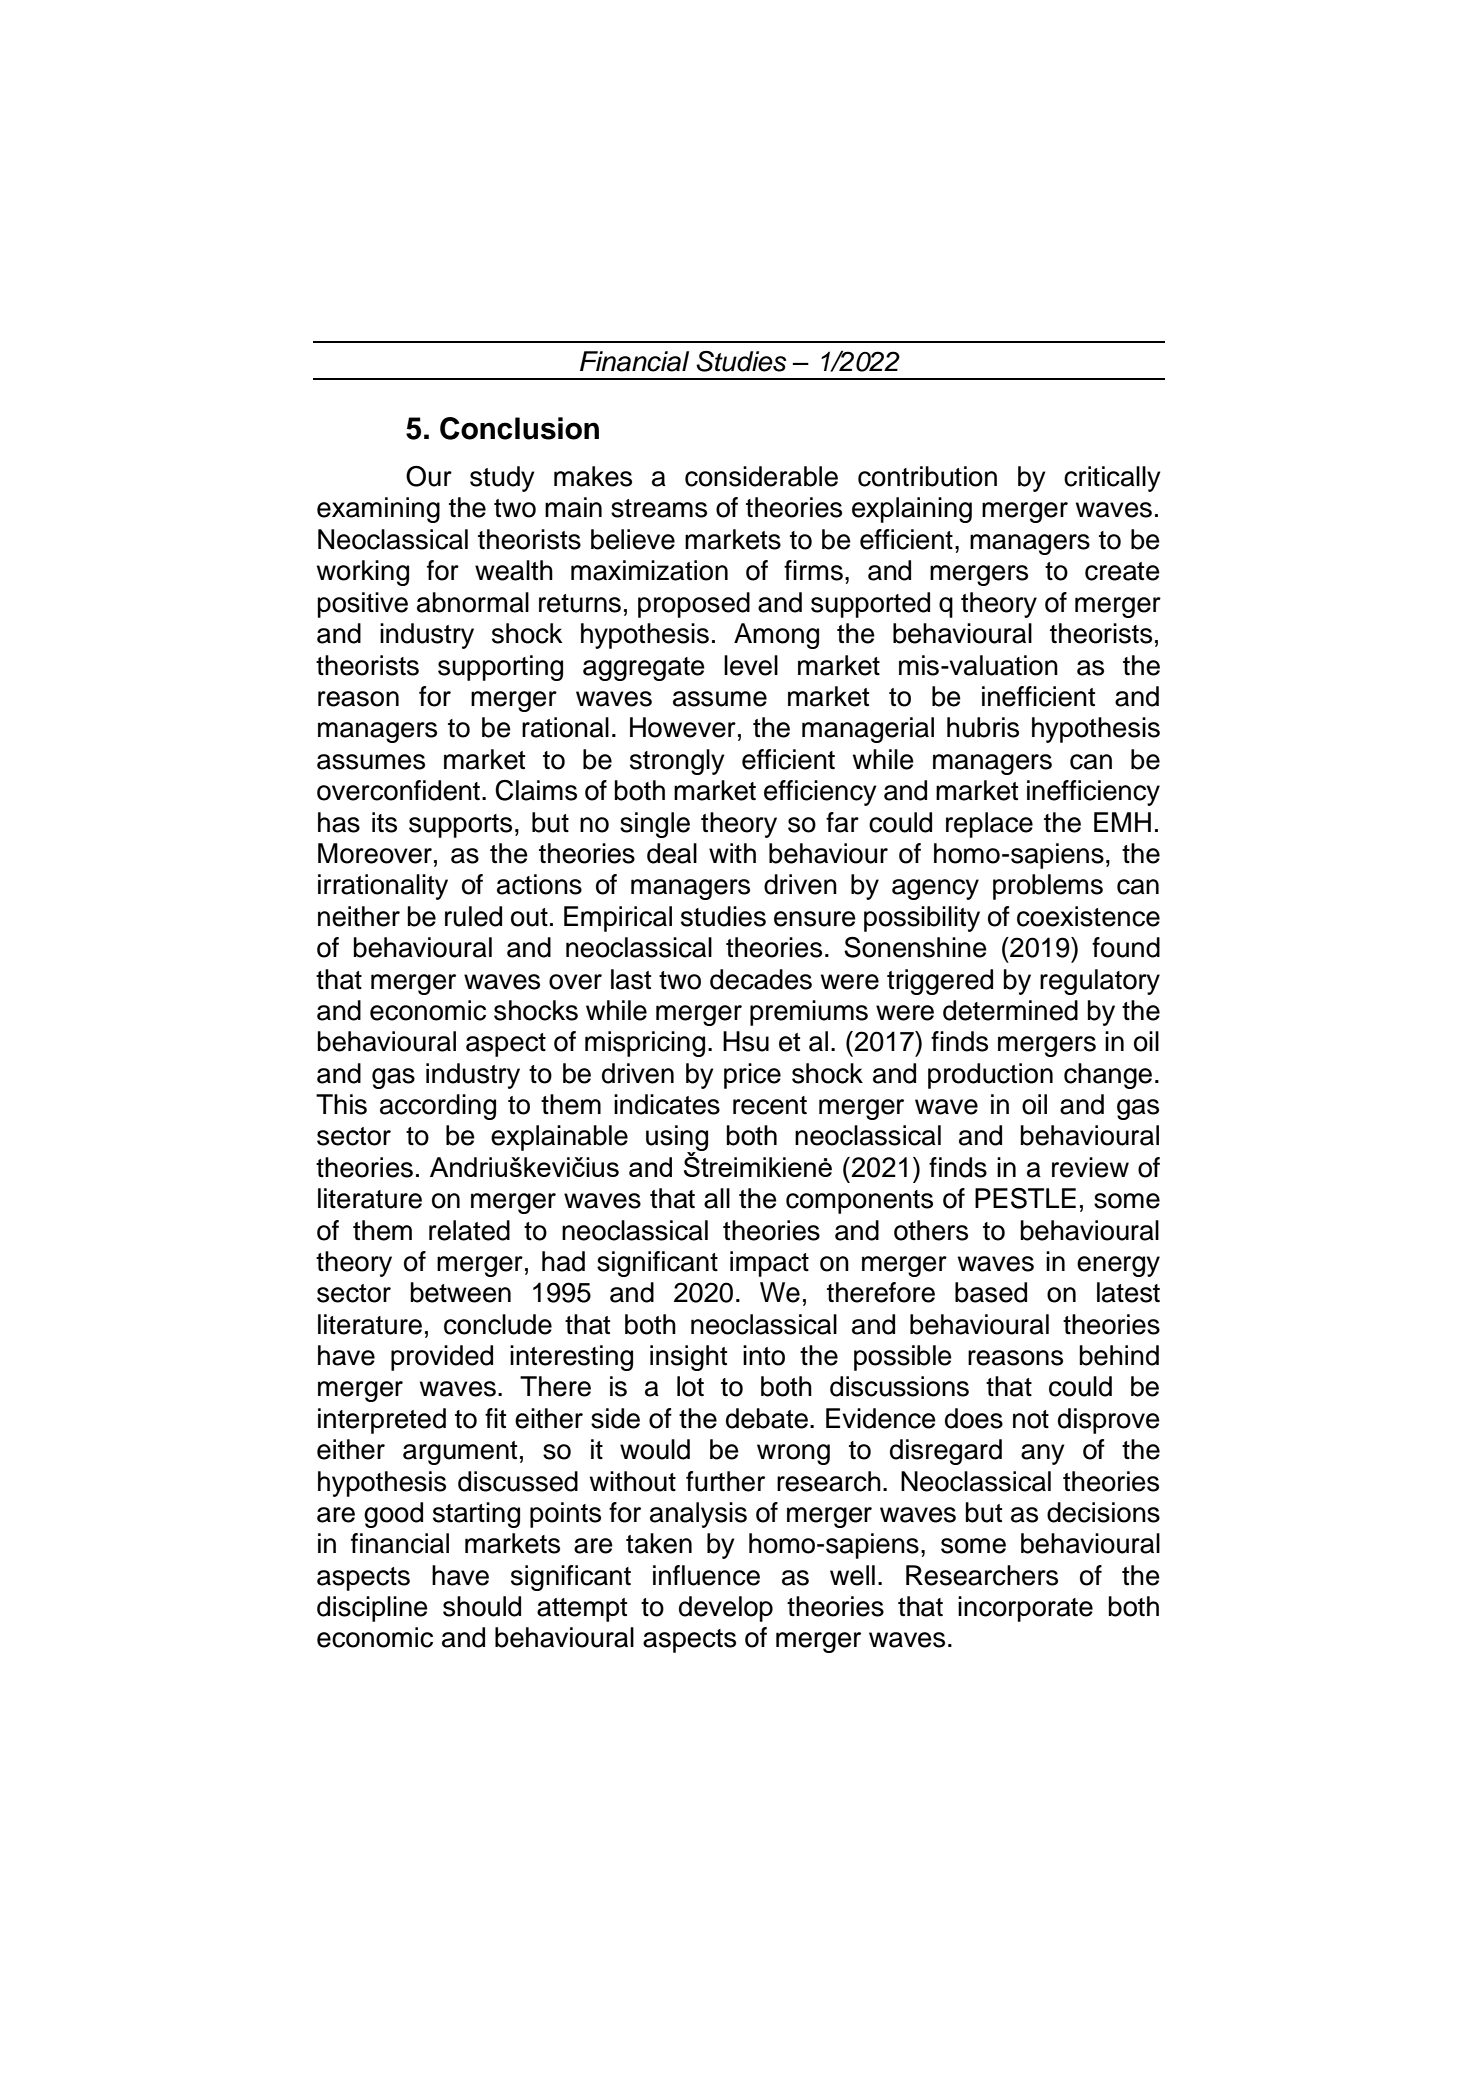 The width and height of the document is (1477, 2089). Describe the element at coordinates (706, 1575) in the document. I see `influence` at that location.
